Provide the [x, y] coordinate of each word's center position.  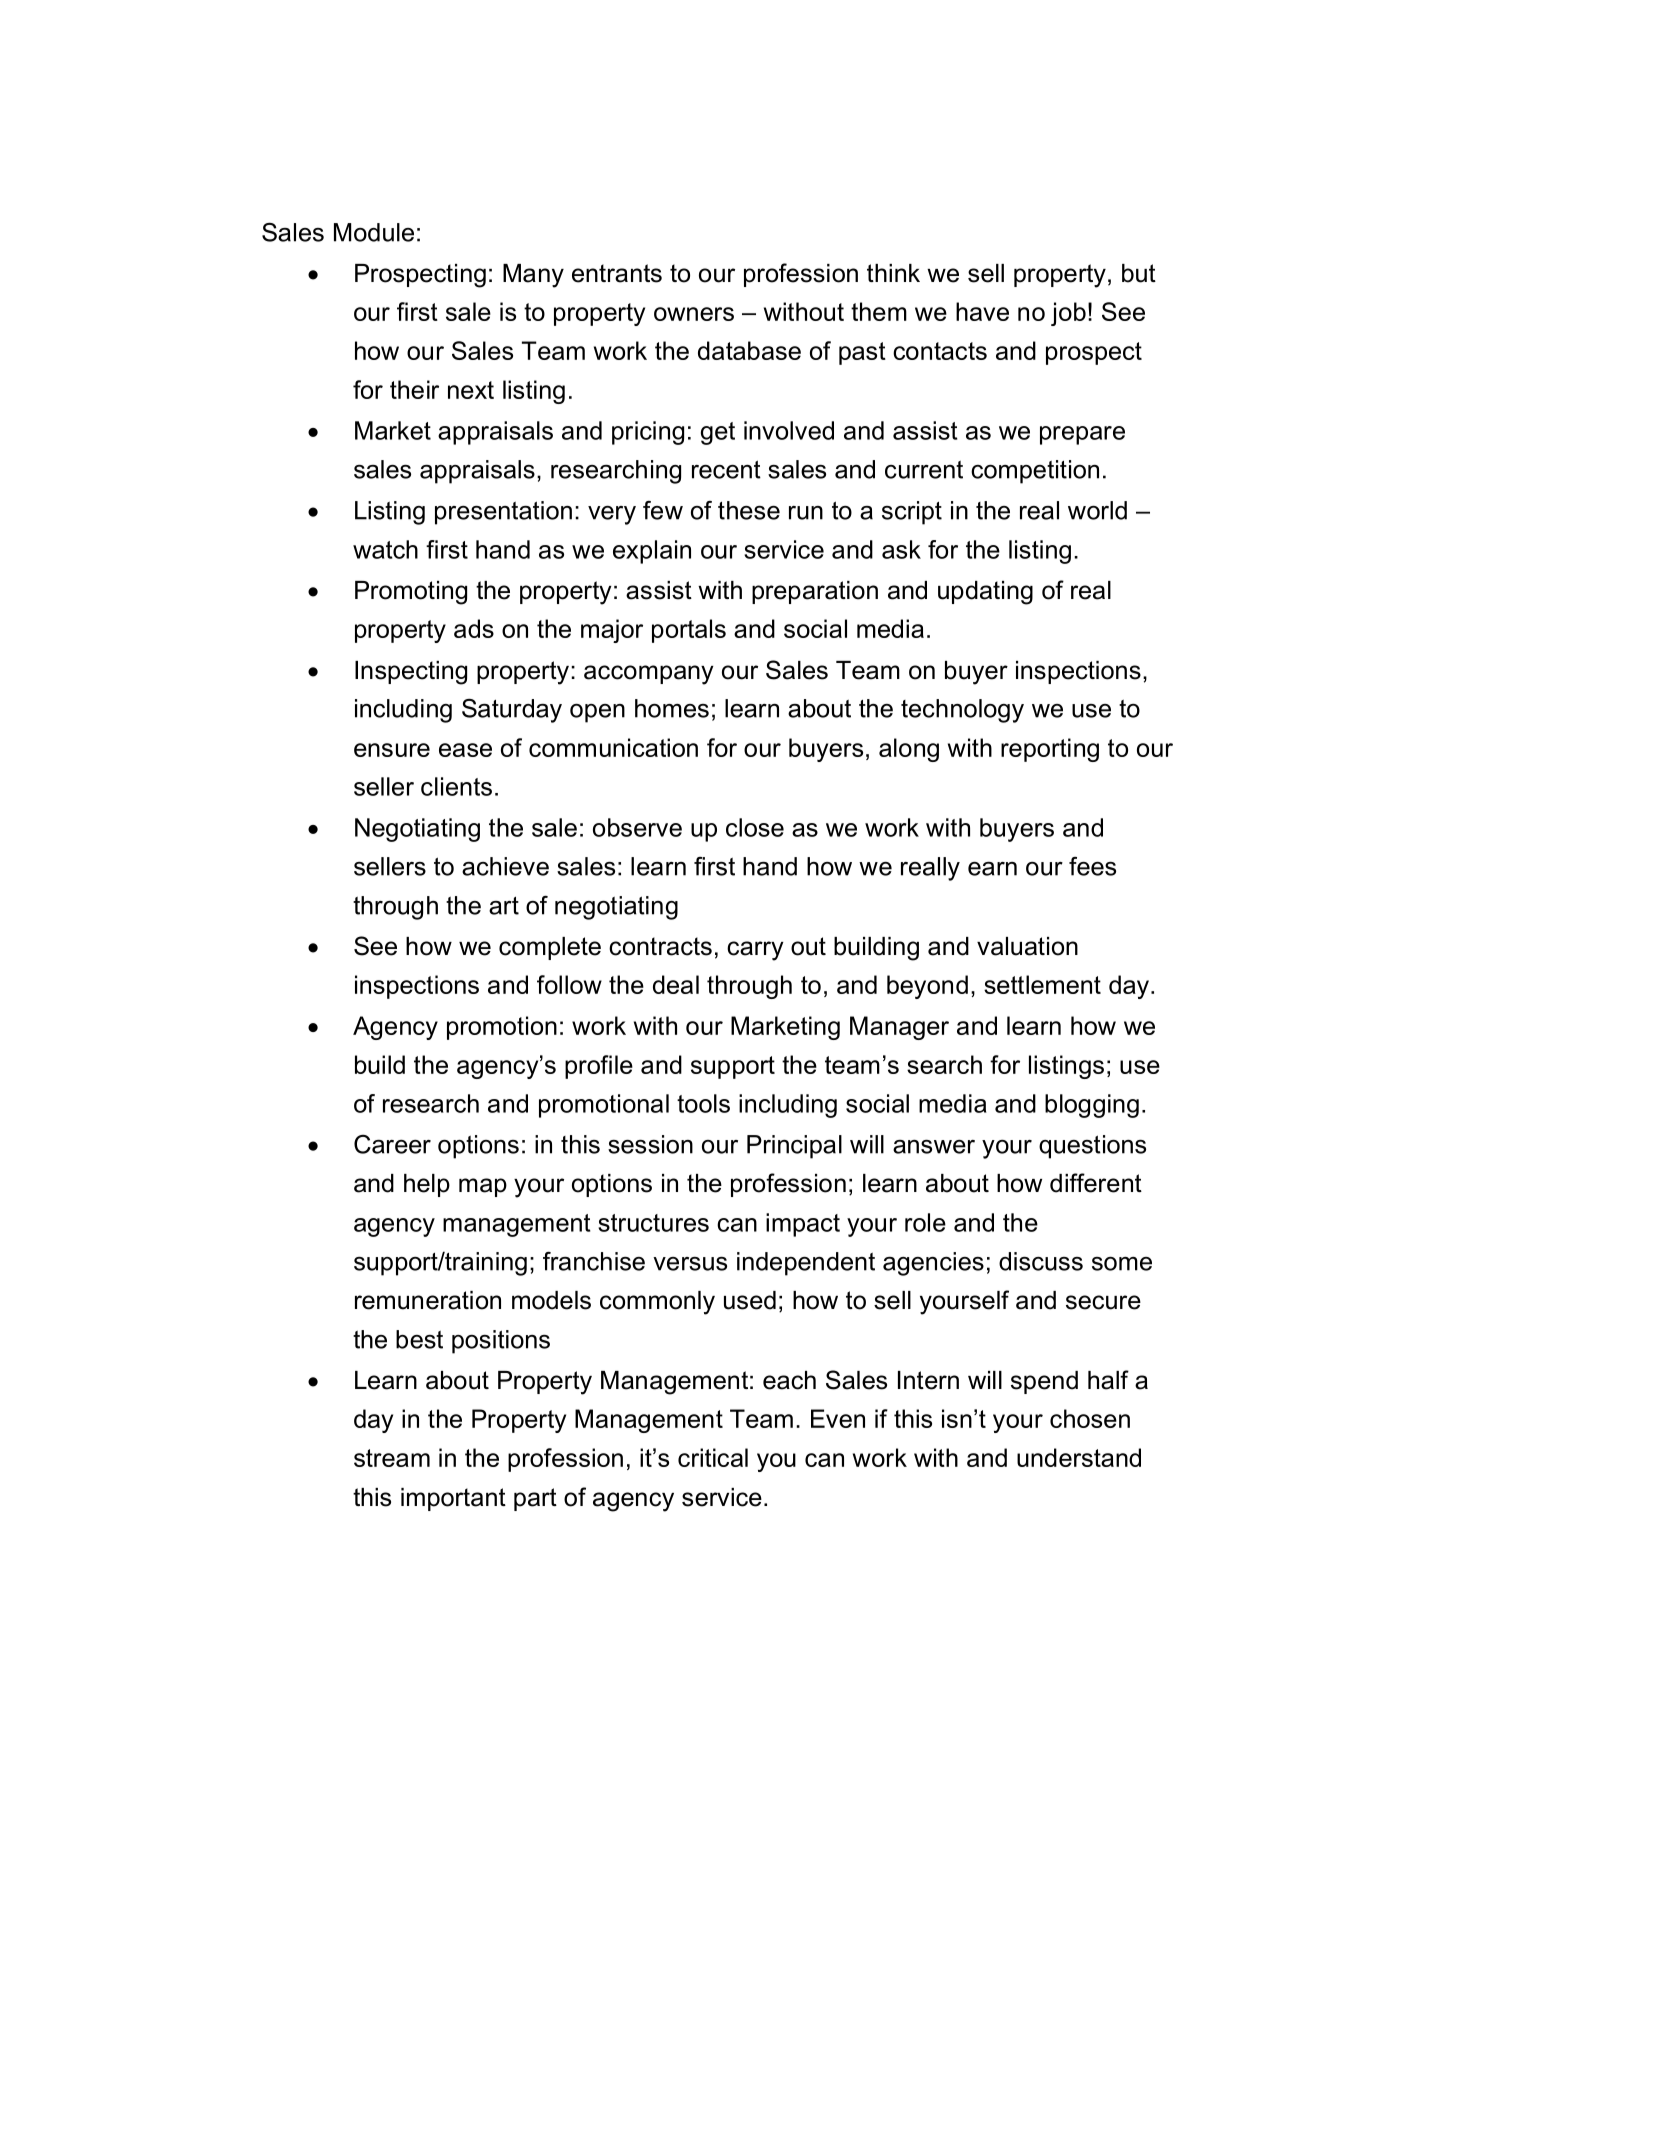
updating [985, 593]
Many [533, 276]
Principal [794, 1147]
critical [713, 1457]
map [483, 1187]
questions [1092, 1147]
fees [1092, 866]
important [453, 1499]
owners [694, 314]
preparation [815, 592]
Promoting [411, 593]
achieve [505, 866]
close [755, 827]
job [1068, 314]
